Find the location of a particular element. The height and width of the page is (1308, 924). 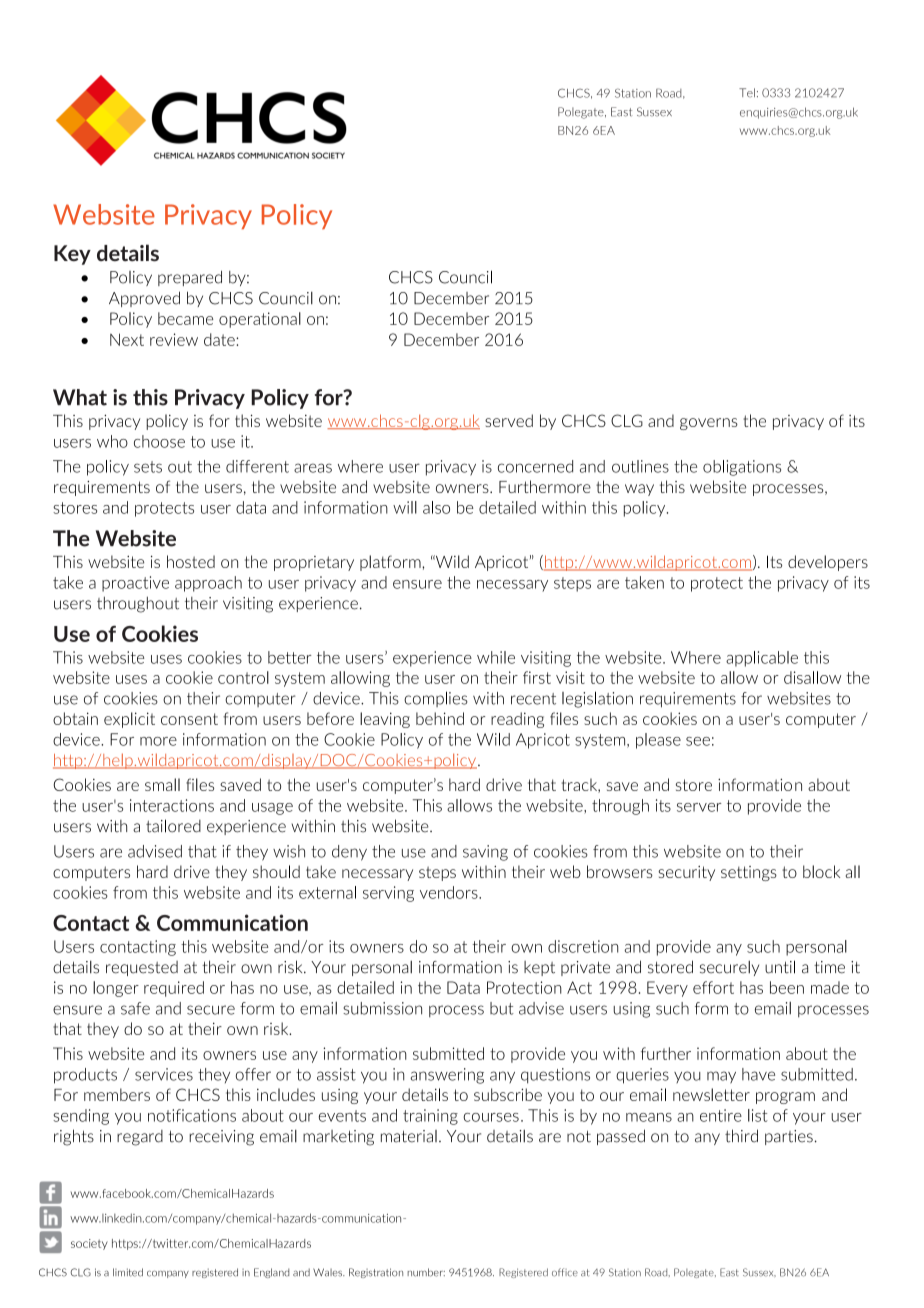

but is located at coordinates (502, 1008).
